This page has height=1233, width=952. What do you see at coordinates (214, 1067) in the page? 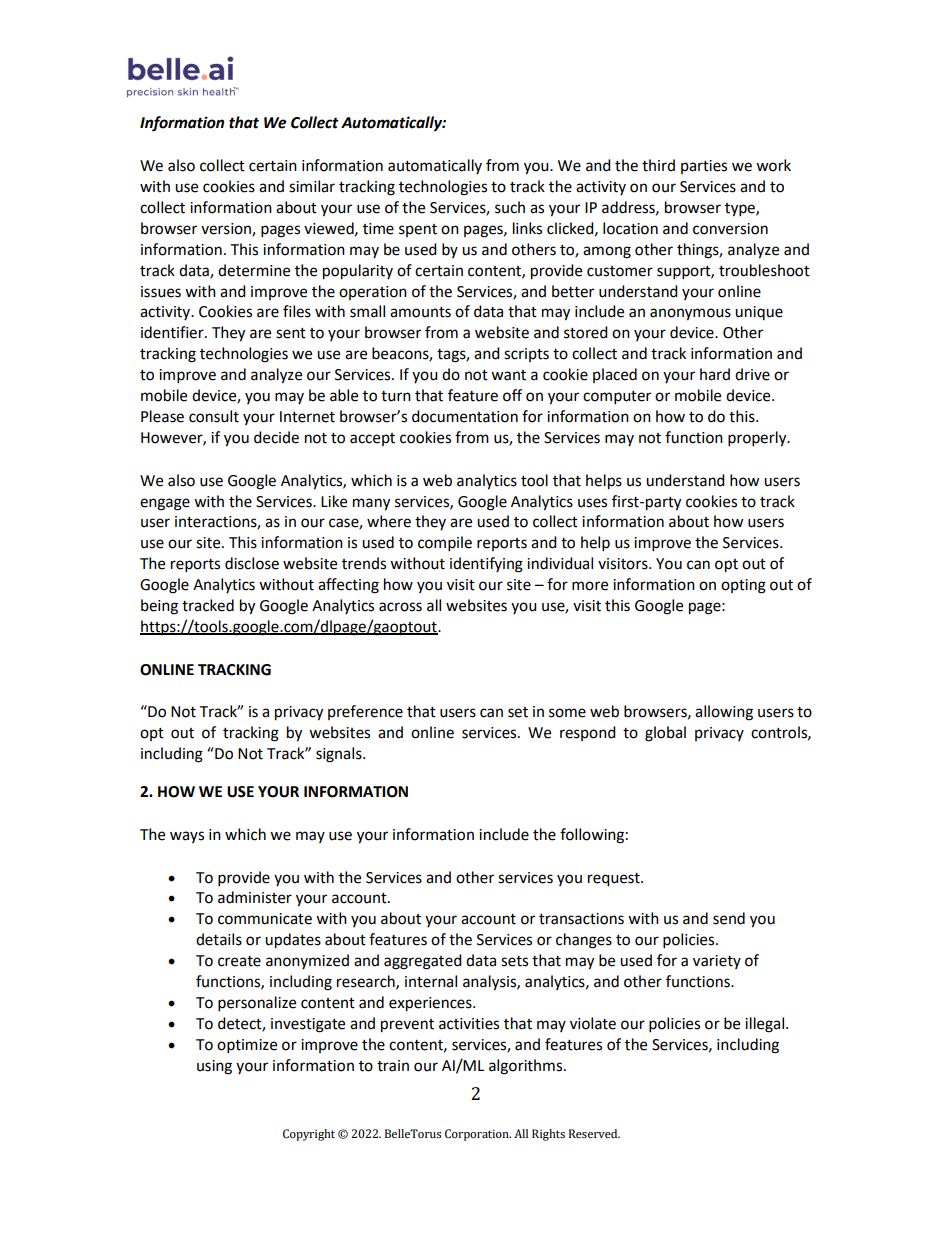
I see `using` at bounding box center [214, 1067].
